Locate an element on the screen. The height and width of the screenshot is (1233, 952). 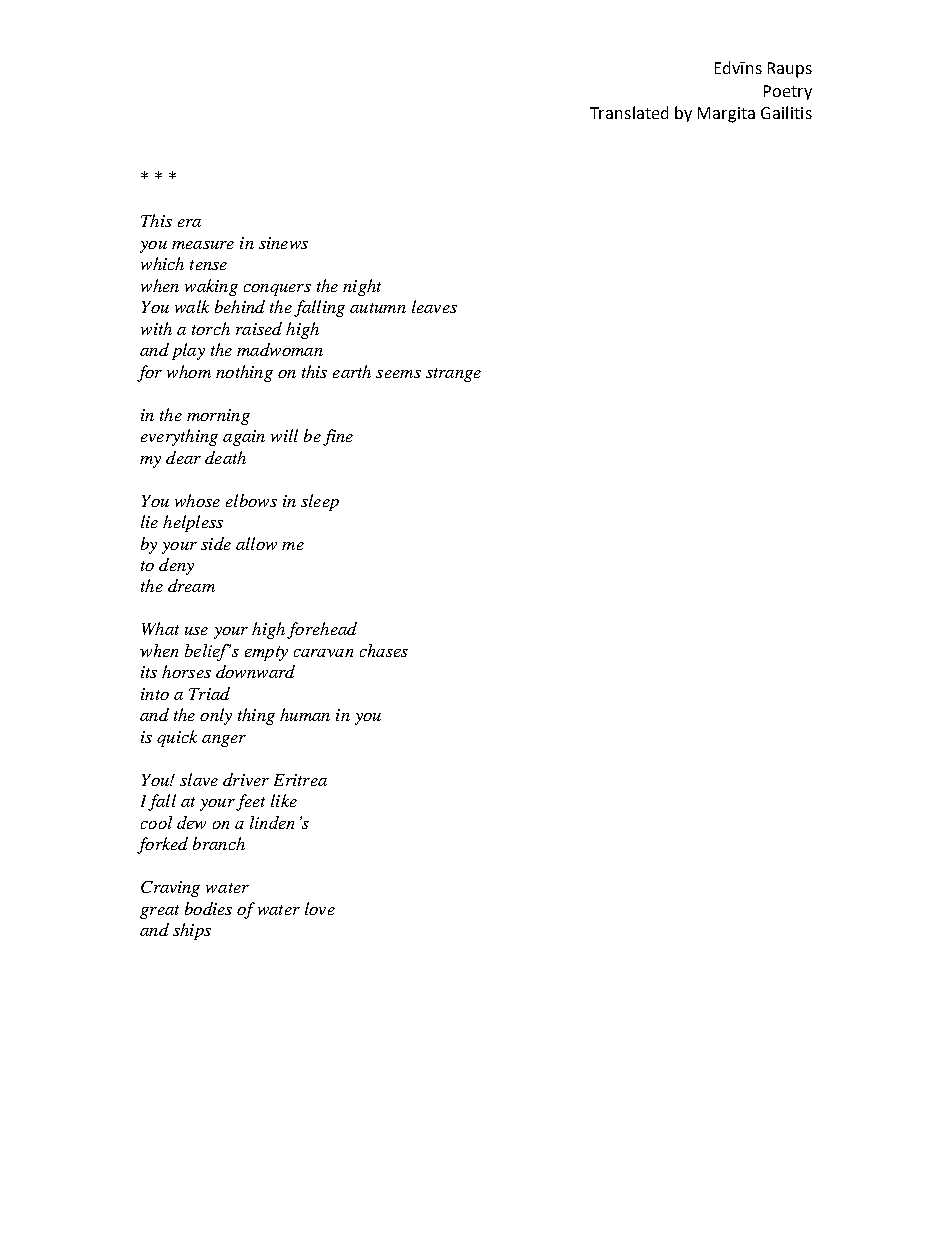
Translated is located at coordinates (629, 112).
